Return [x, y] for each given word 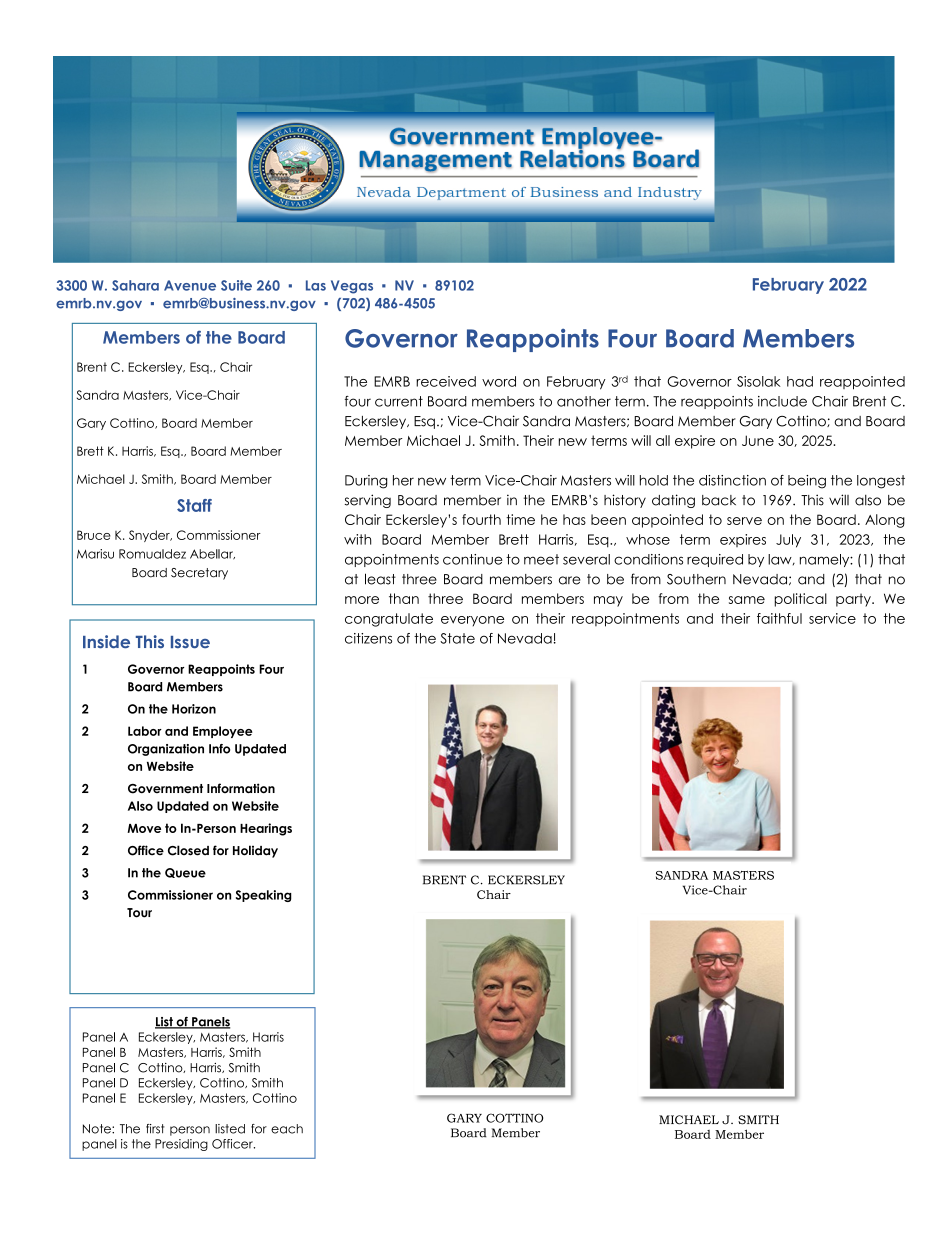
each [287, 1129]
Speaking [264, 896]
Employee [223, 732]
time [520, 519]
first [155, 1129]
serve [744, 521]
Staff [194, 505]
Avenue [190, 285]
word [499, 381]
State [457, 638]
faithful [779, 618]
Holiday [255, 851]
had [800, 381]
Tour [139, 913]
